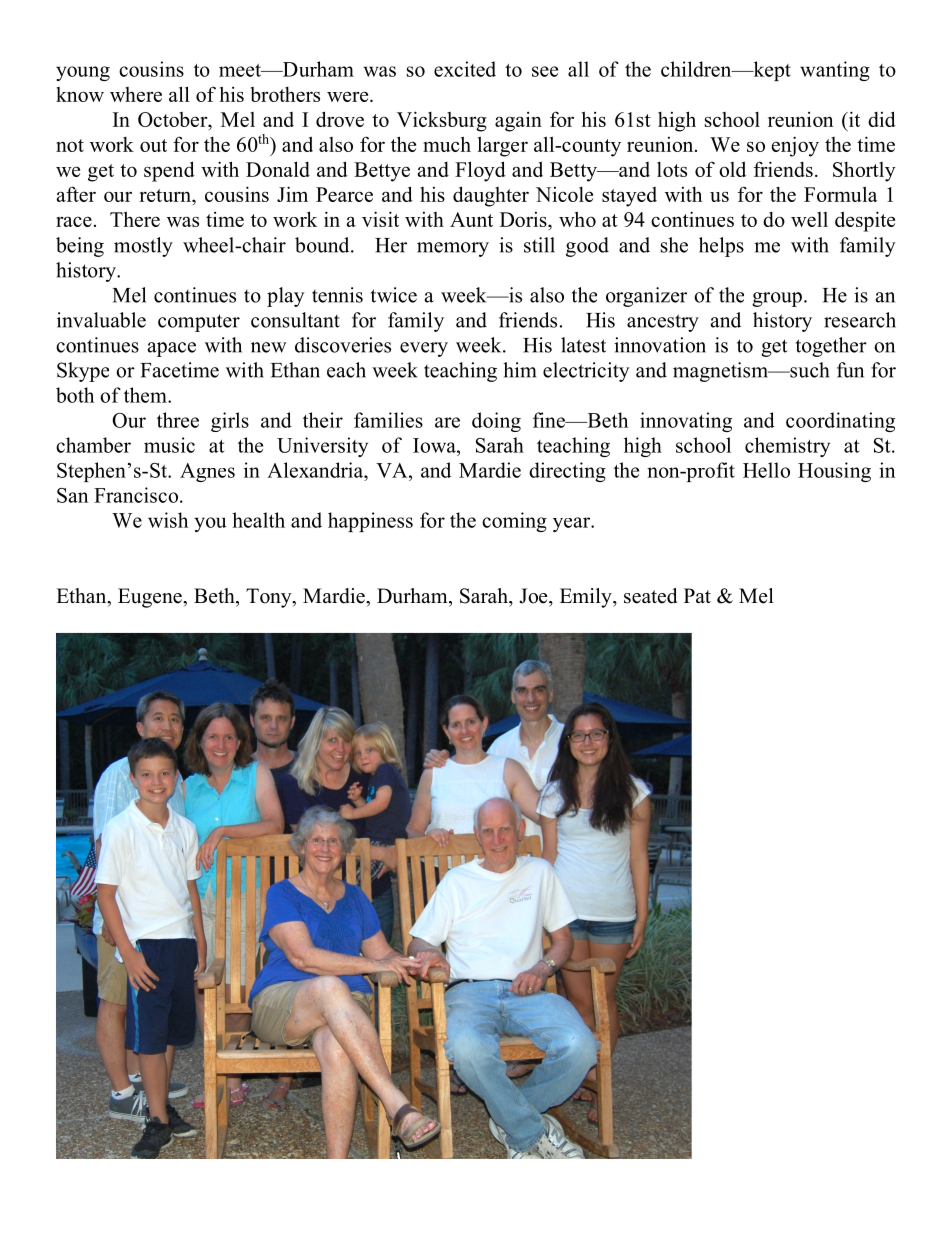 The width and height of the image is (952, 1233). What do you see at coordinates (697, 595) in the image?
I see `Pat` at bounding box center [697, 595].
